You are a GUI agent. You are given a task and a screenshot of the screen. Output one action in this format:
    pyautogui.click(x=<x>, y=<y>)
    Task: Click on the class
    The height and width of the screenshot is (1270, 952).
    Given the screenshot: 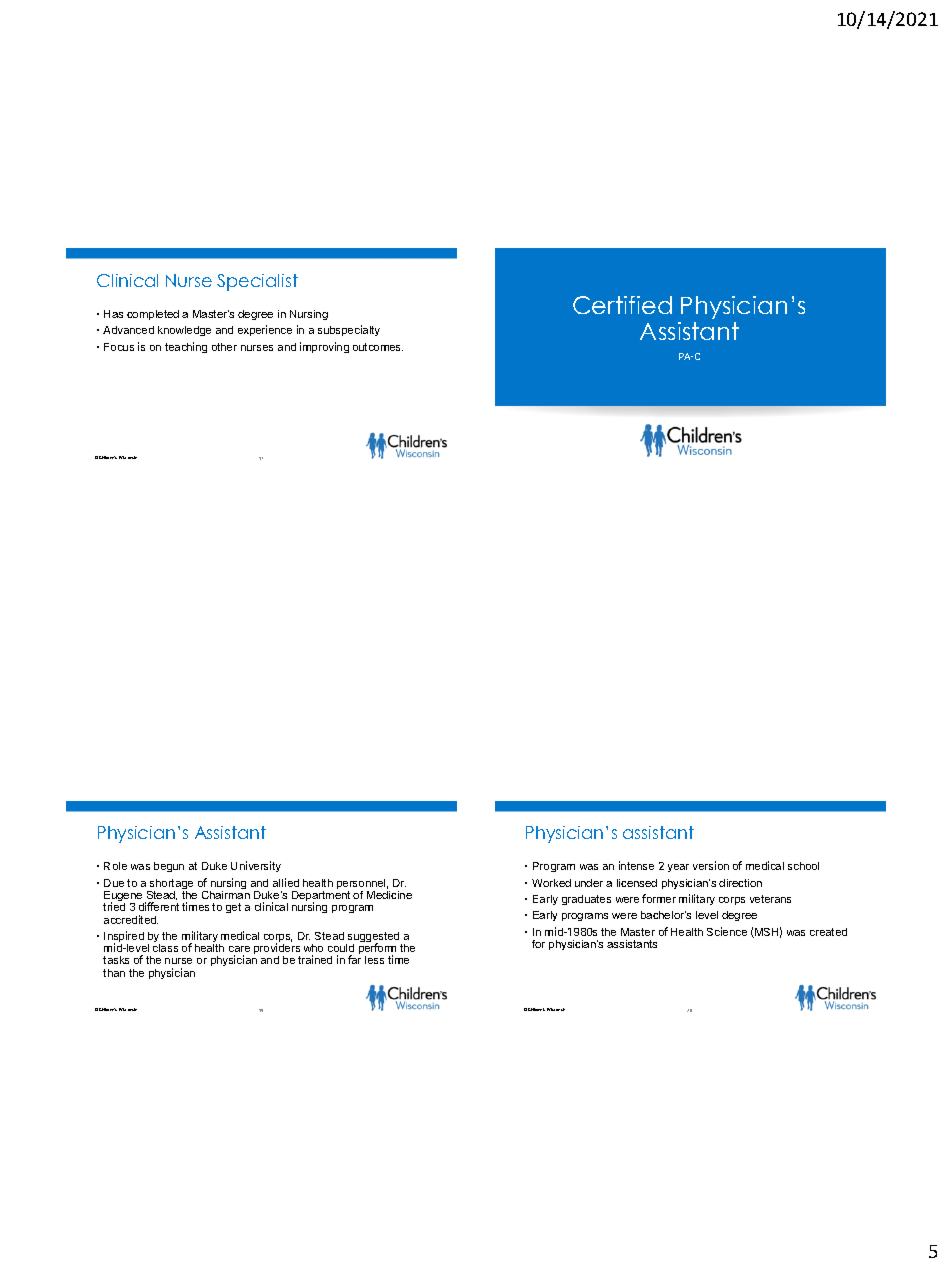 What is the action you would take?
    pyautogui.click(x=165, y=948)
